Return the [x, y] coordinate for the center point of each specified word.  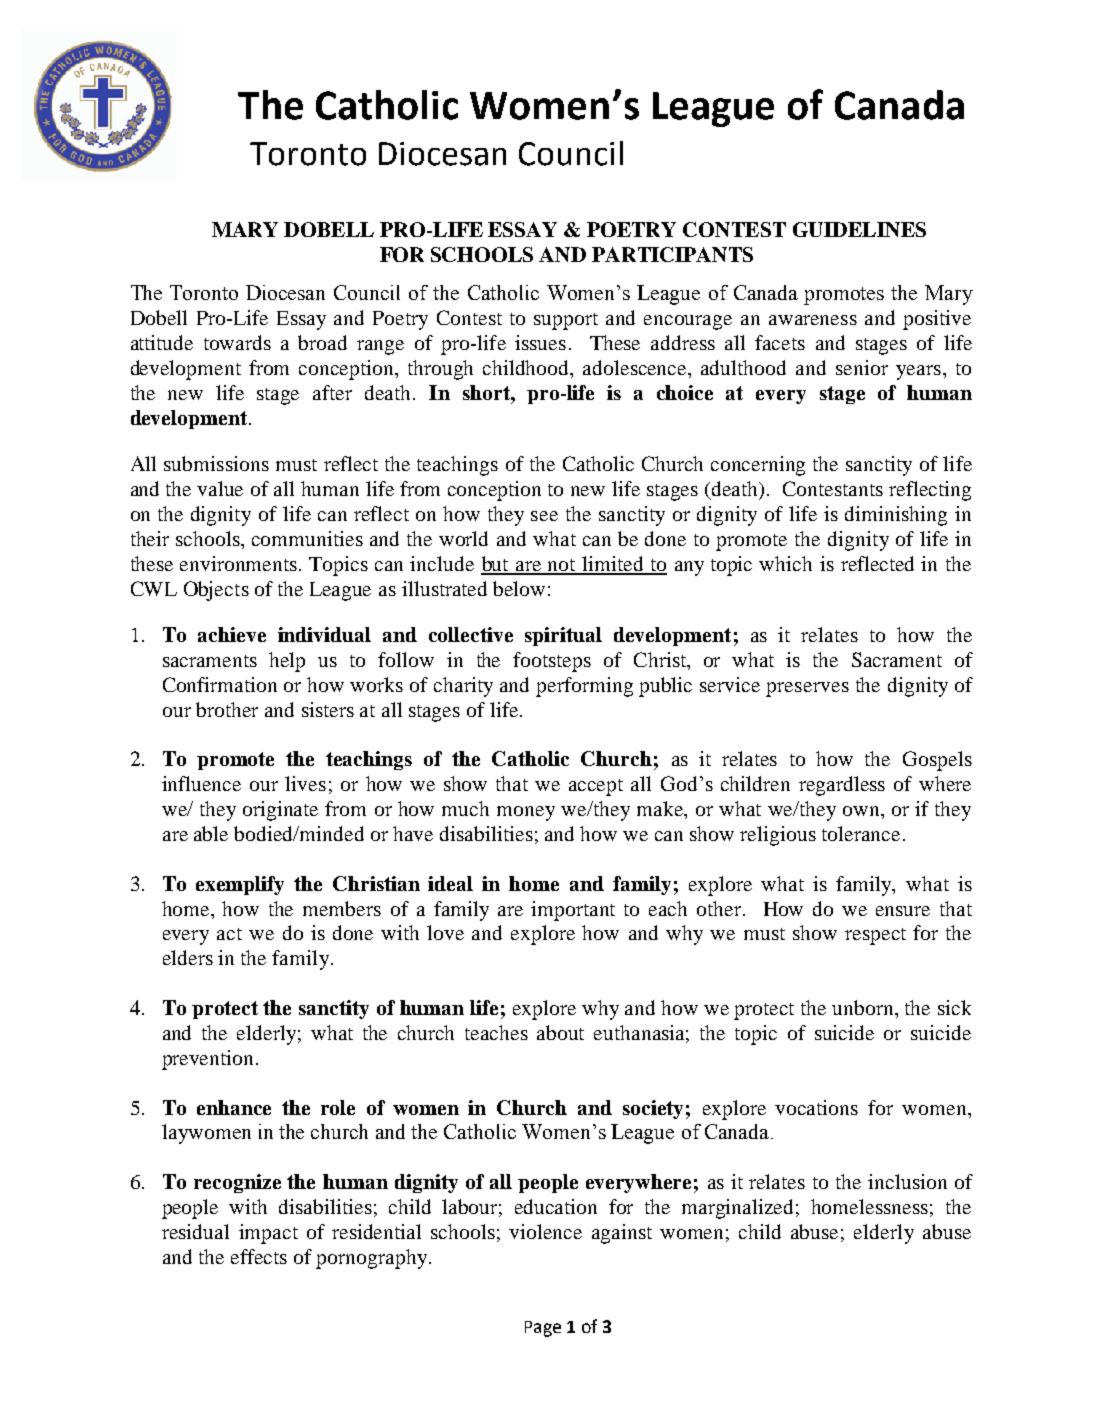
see [544, 516]
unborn [864, 1009]
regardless [842, 786]
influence [201, 783]
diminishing [896, 516]
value [220, 488]
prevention [207, 1060]
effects [259, 1256]
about [560, 1032]
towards [237, 342]
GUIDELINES [859, 229]
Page [543, 1329]
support [566, 321]
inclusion [907, 1181]
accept [596, 787]
